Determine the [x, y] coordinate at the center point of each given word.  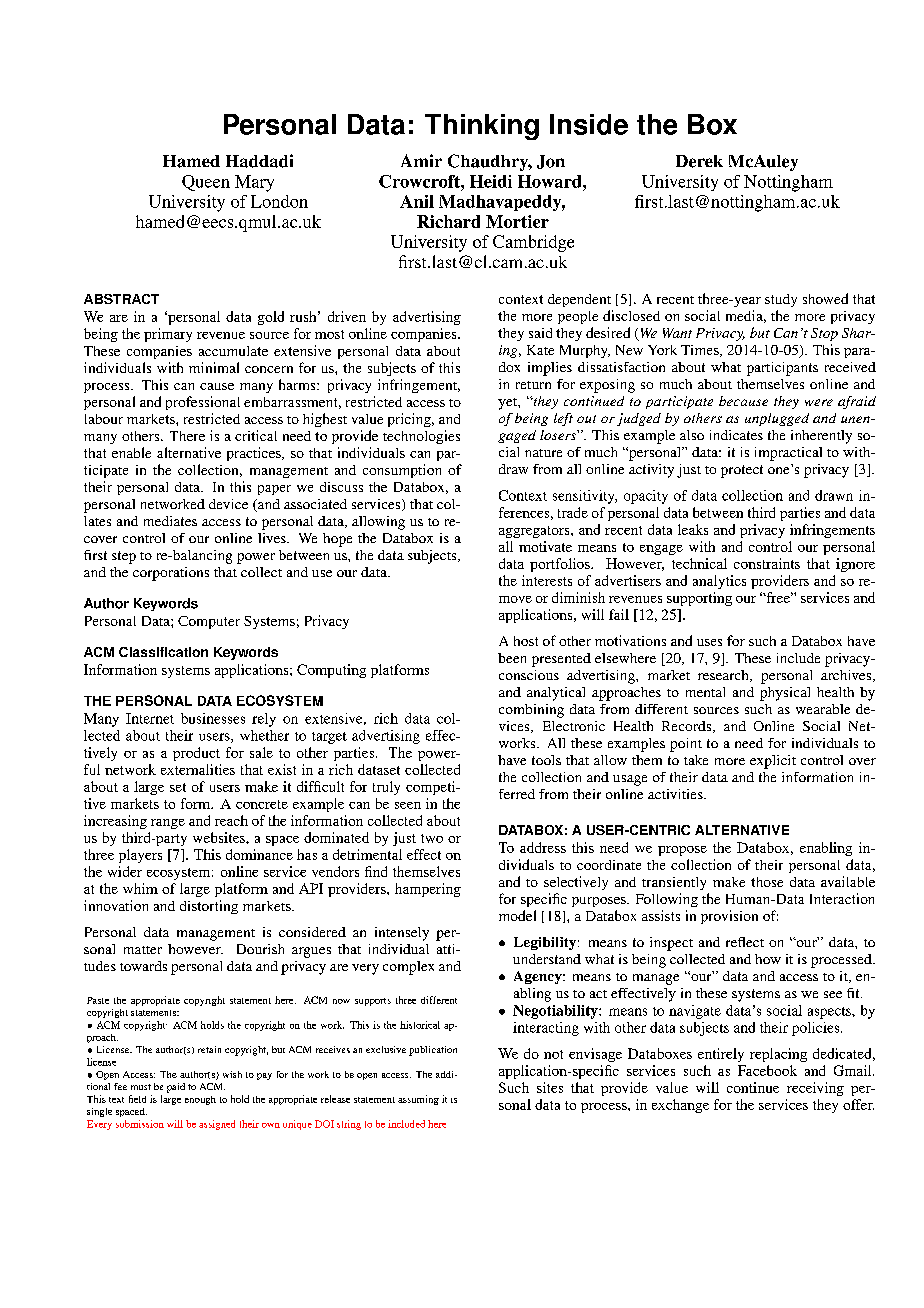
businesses [213, 718]
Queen [206, 183]
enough [200, 1100]
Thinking [482, 127]
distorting [209, 907]
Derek [699, 161]
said [540, 333]
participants [782, 369]
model [517, 915]
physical [785, 694]
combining [531, 711]
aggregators [535, 532]
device [228, 504]
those [767, 882]
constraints [767, 563]
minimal [214, 367]
